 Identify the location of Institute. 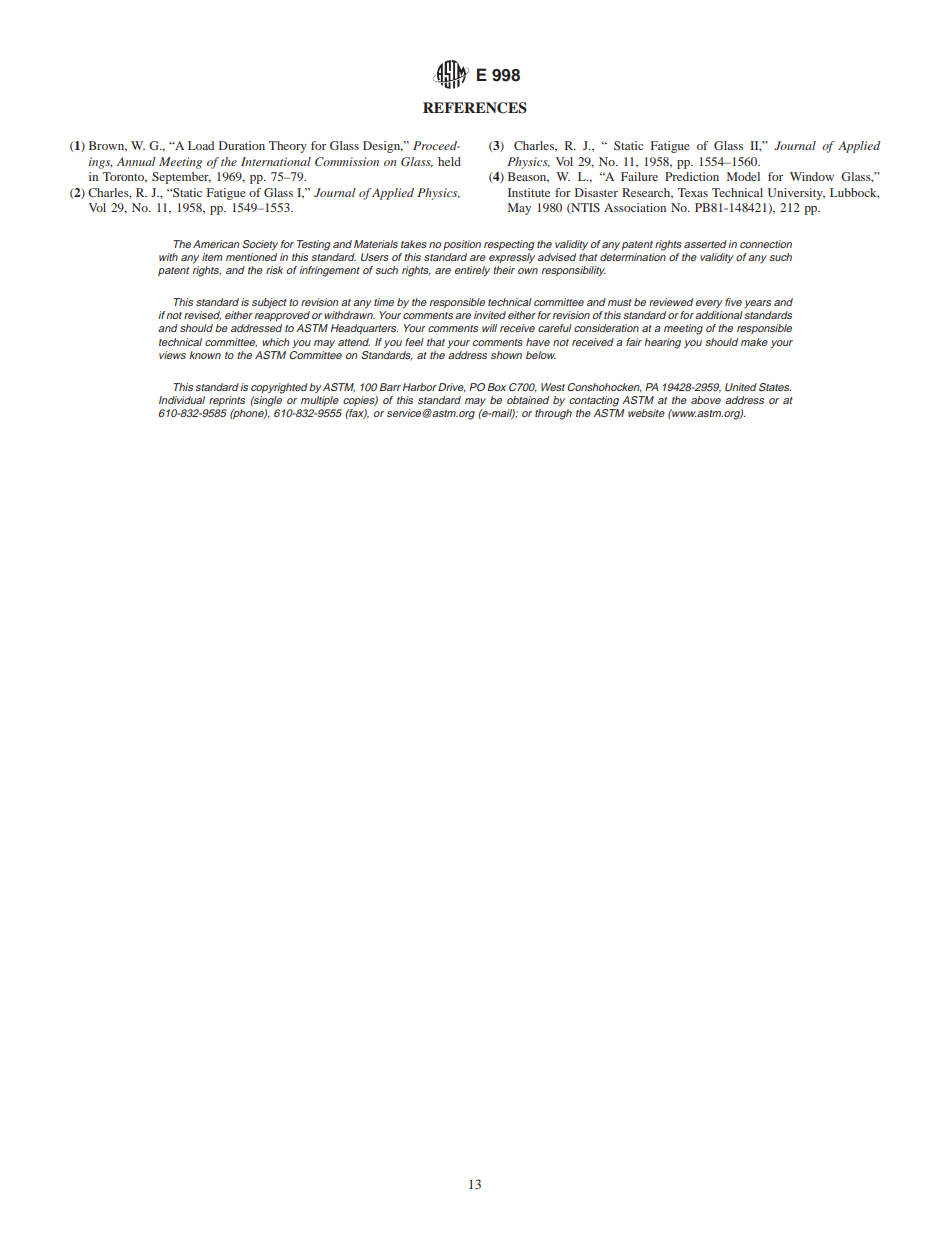
(529, 192).
